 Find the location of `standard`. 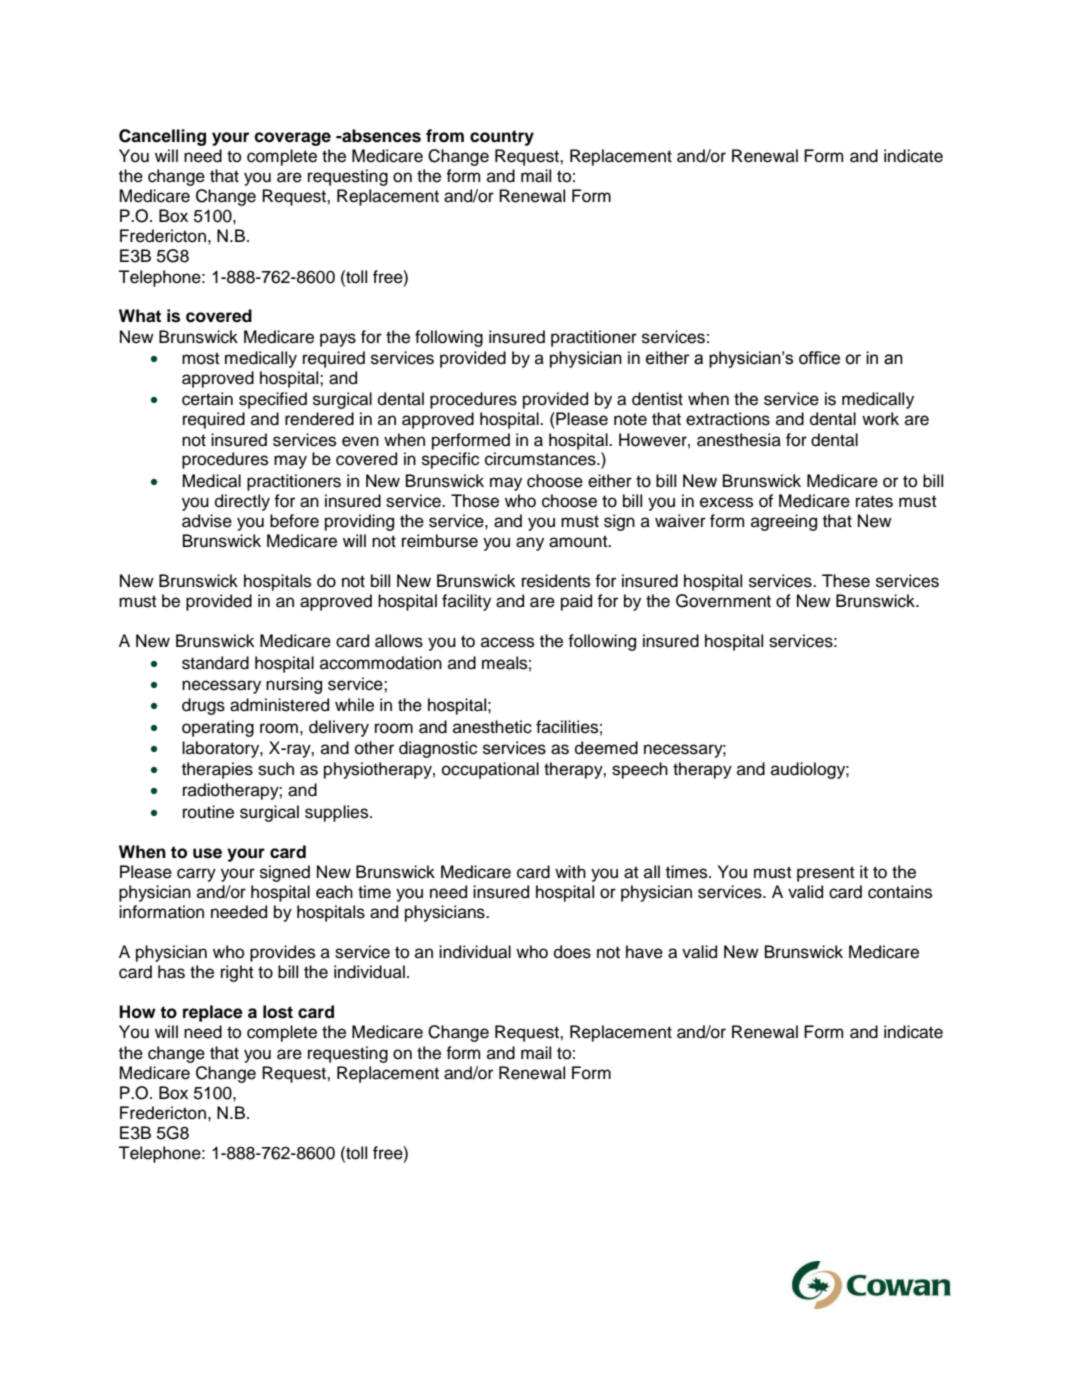

standard is located at coordinates (215, 663).
